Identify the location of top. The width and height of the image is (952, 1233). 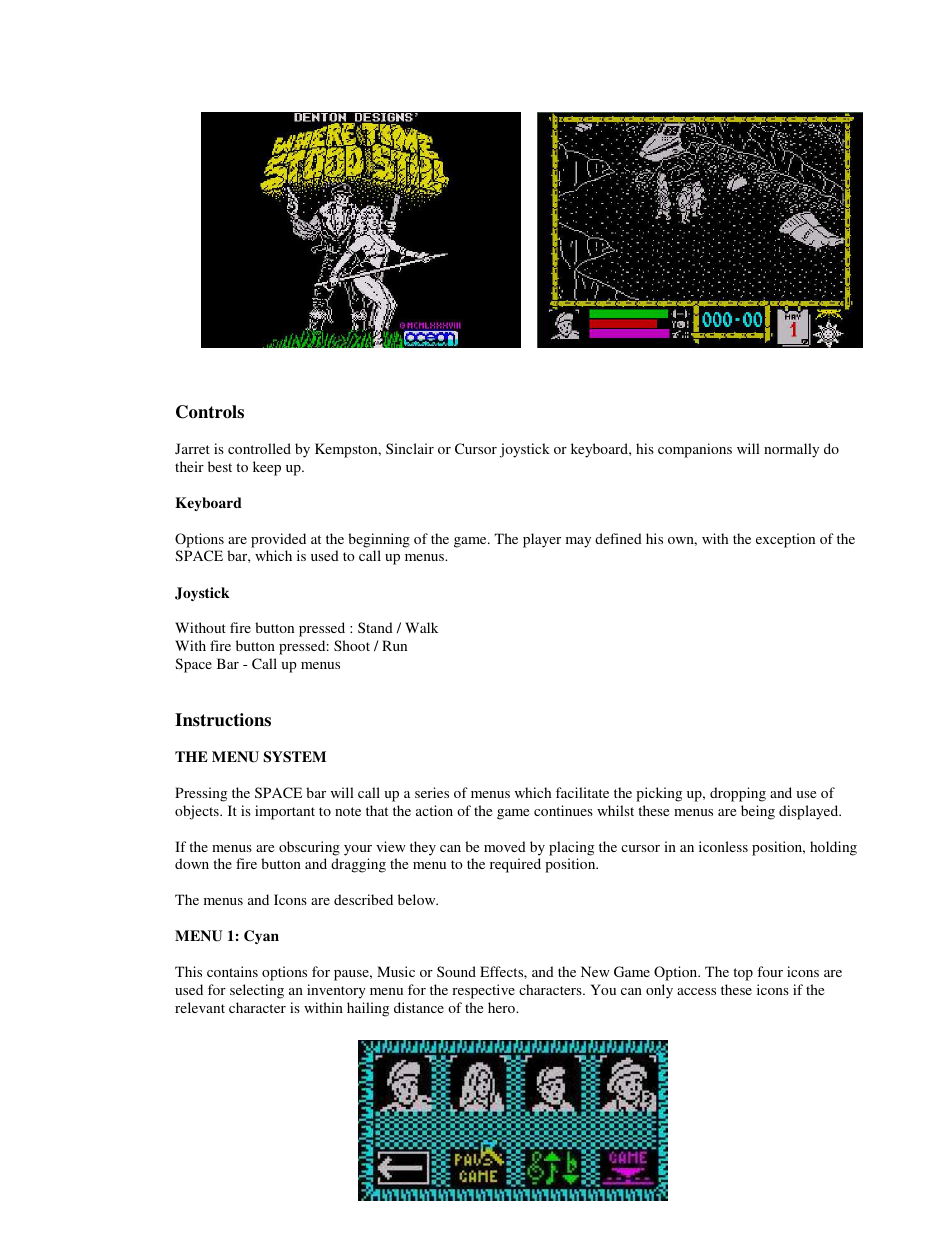
(743, 974).
